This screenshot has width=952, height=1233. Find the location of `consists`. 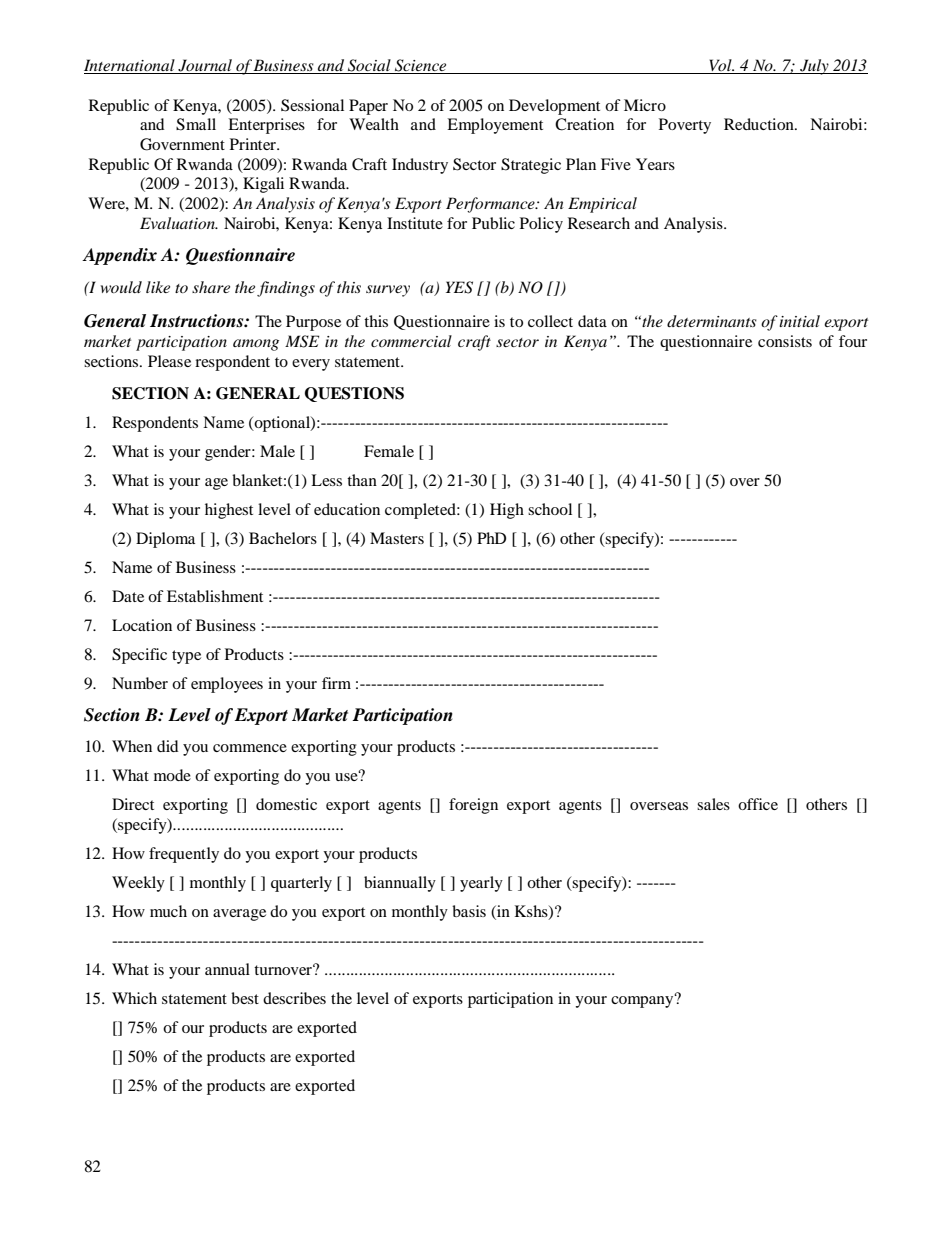

consists is located at coordinates (785, 341).
